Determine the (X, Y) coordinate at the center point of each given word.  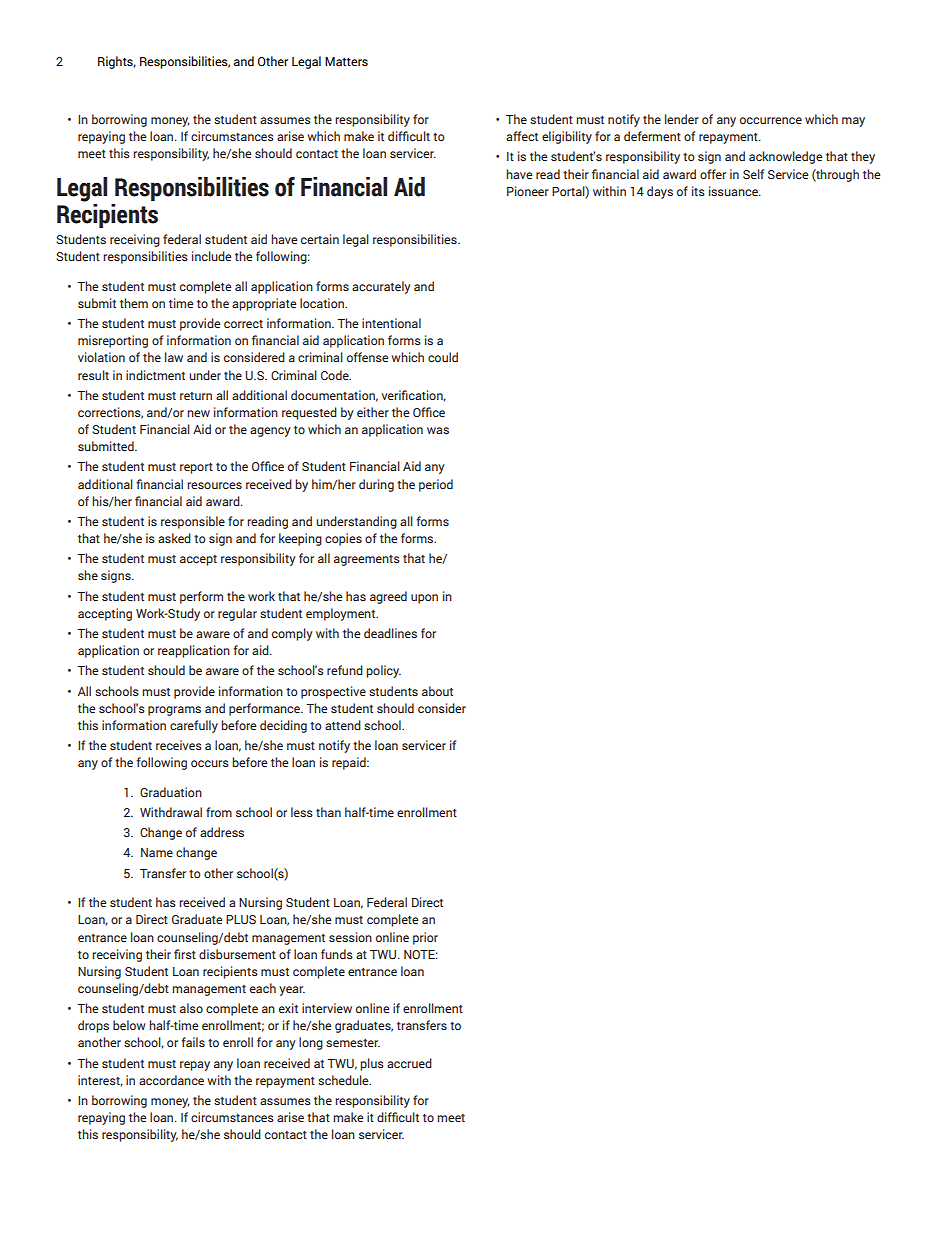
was (438, 430)
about (437, 691)
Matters (346, 61)
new (198, 413)
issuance (734, 191)
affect (522, 136)
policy (383, 671)
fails (193, 1042)
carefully (194, 726)
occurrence (771, 120)
